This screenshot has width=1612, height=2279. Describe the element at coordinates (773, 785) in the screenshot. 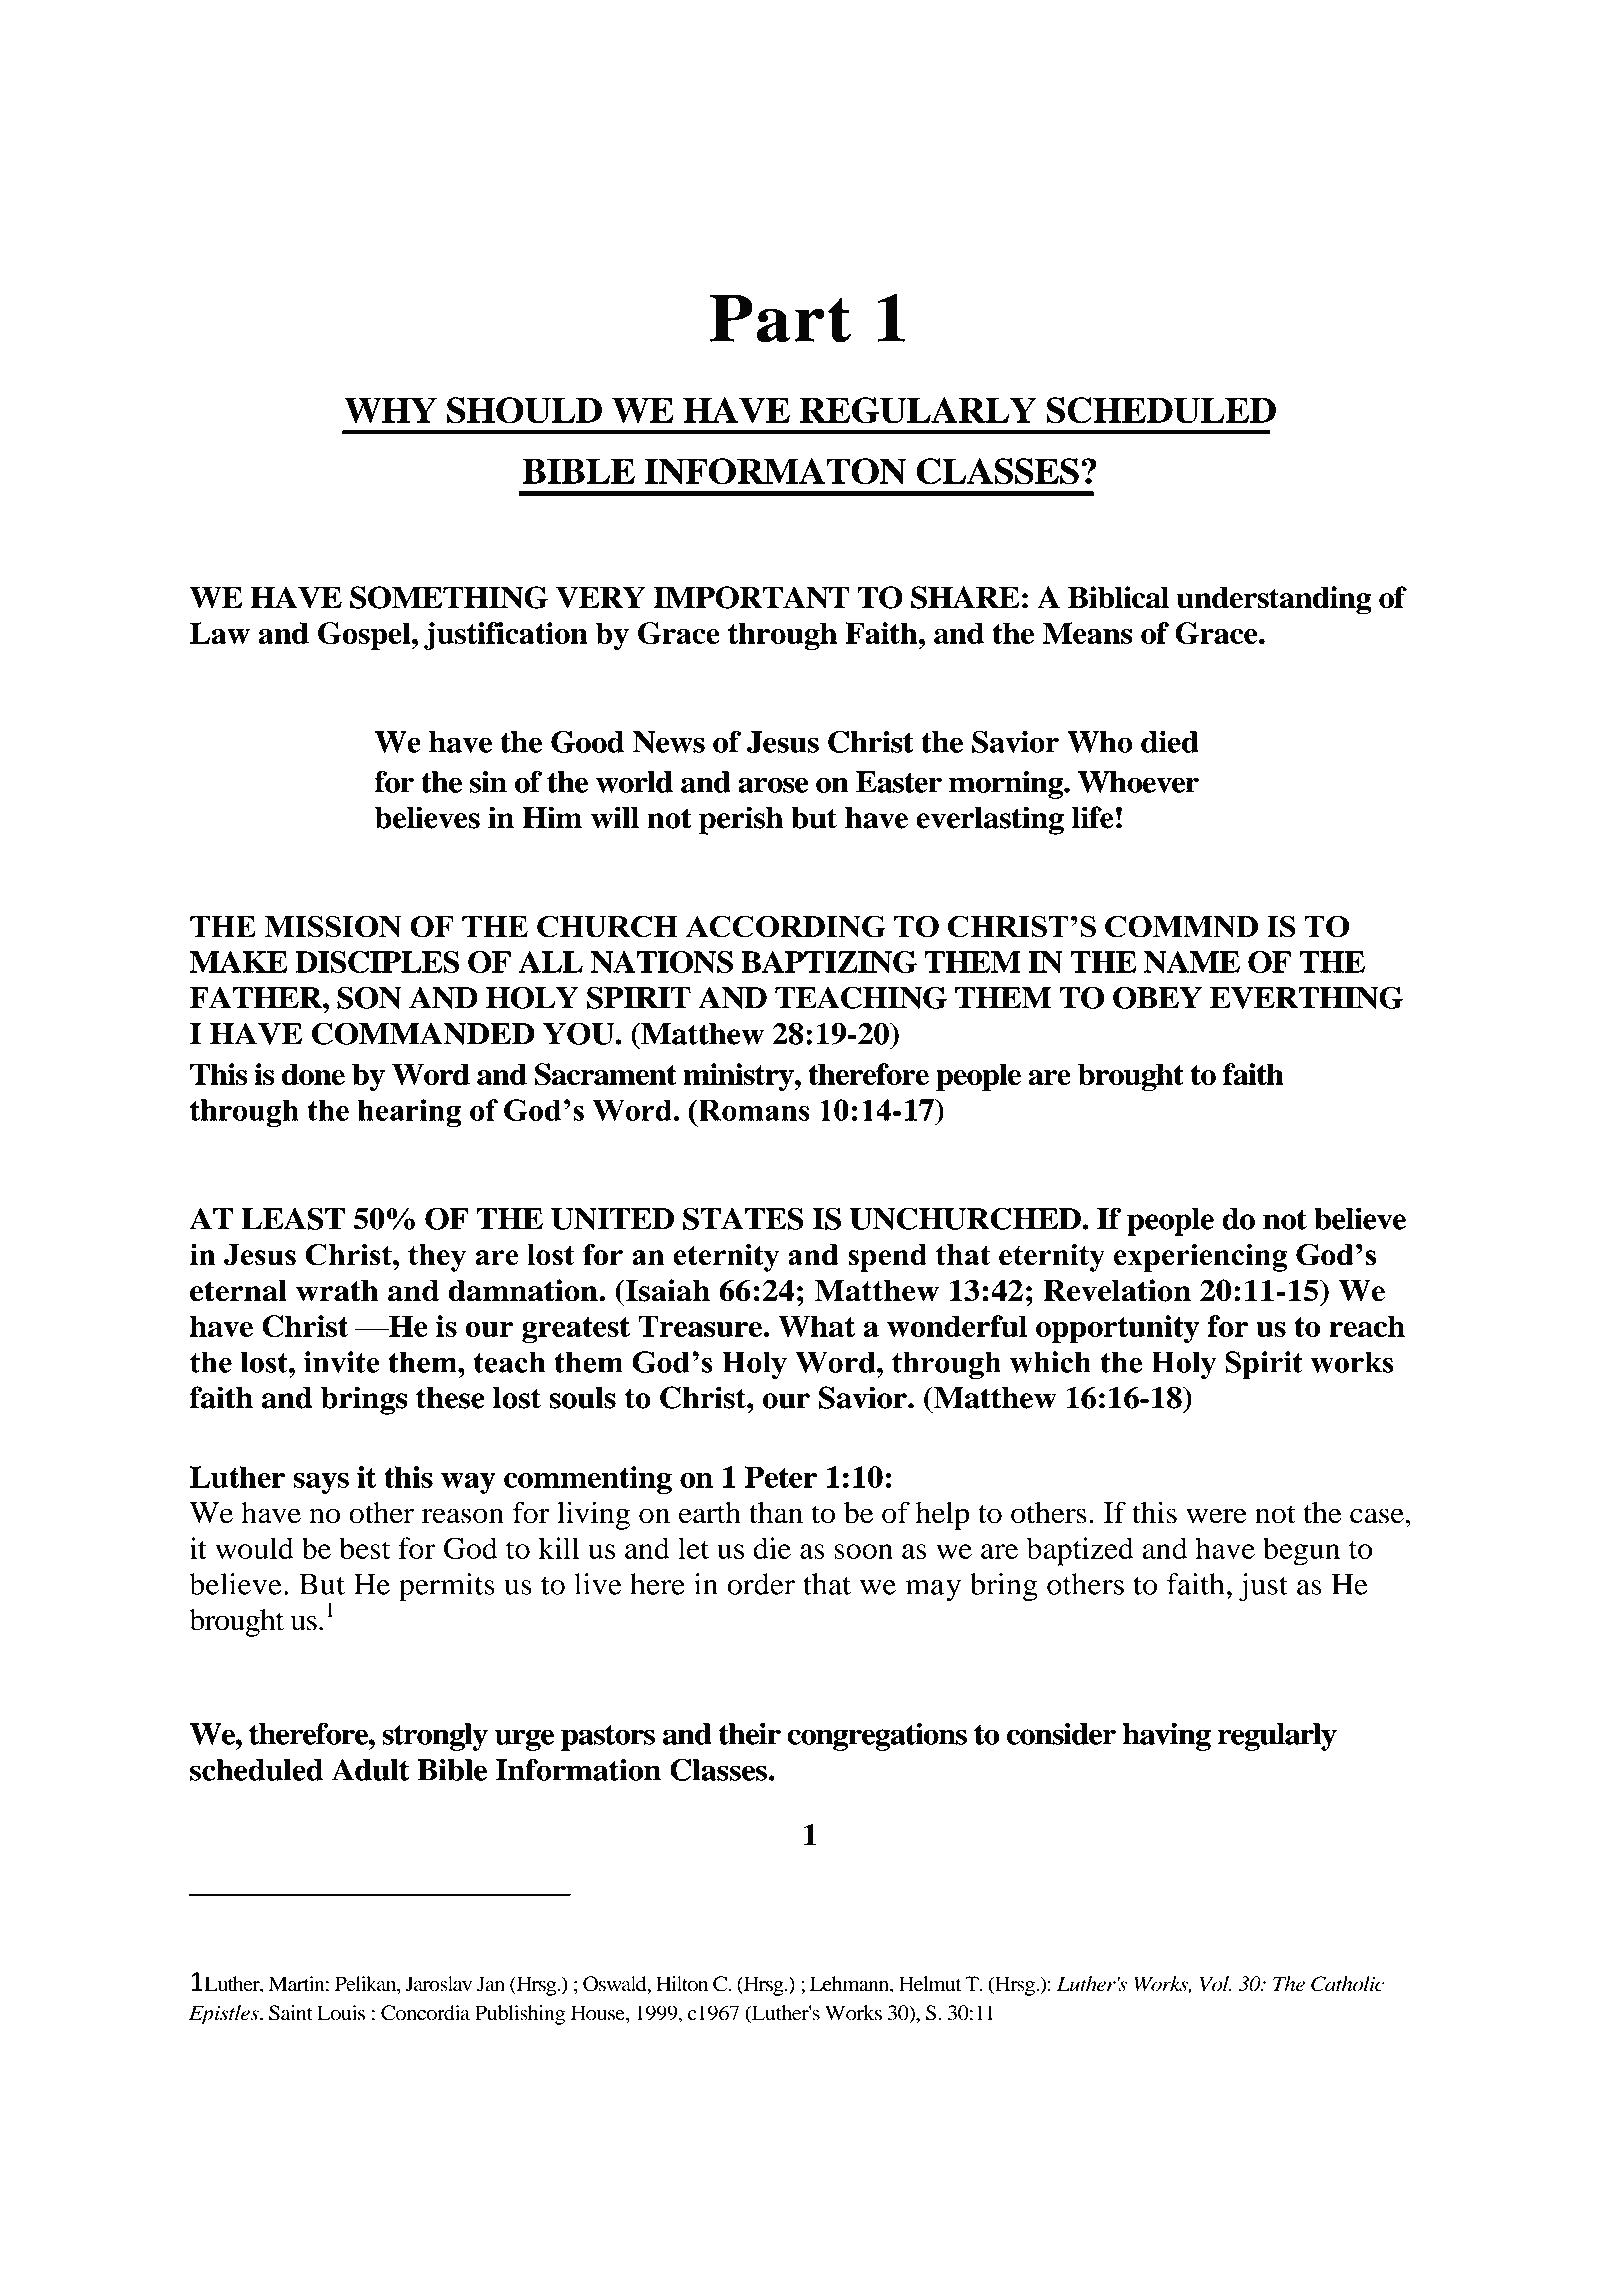

I see `arose` at that location.
